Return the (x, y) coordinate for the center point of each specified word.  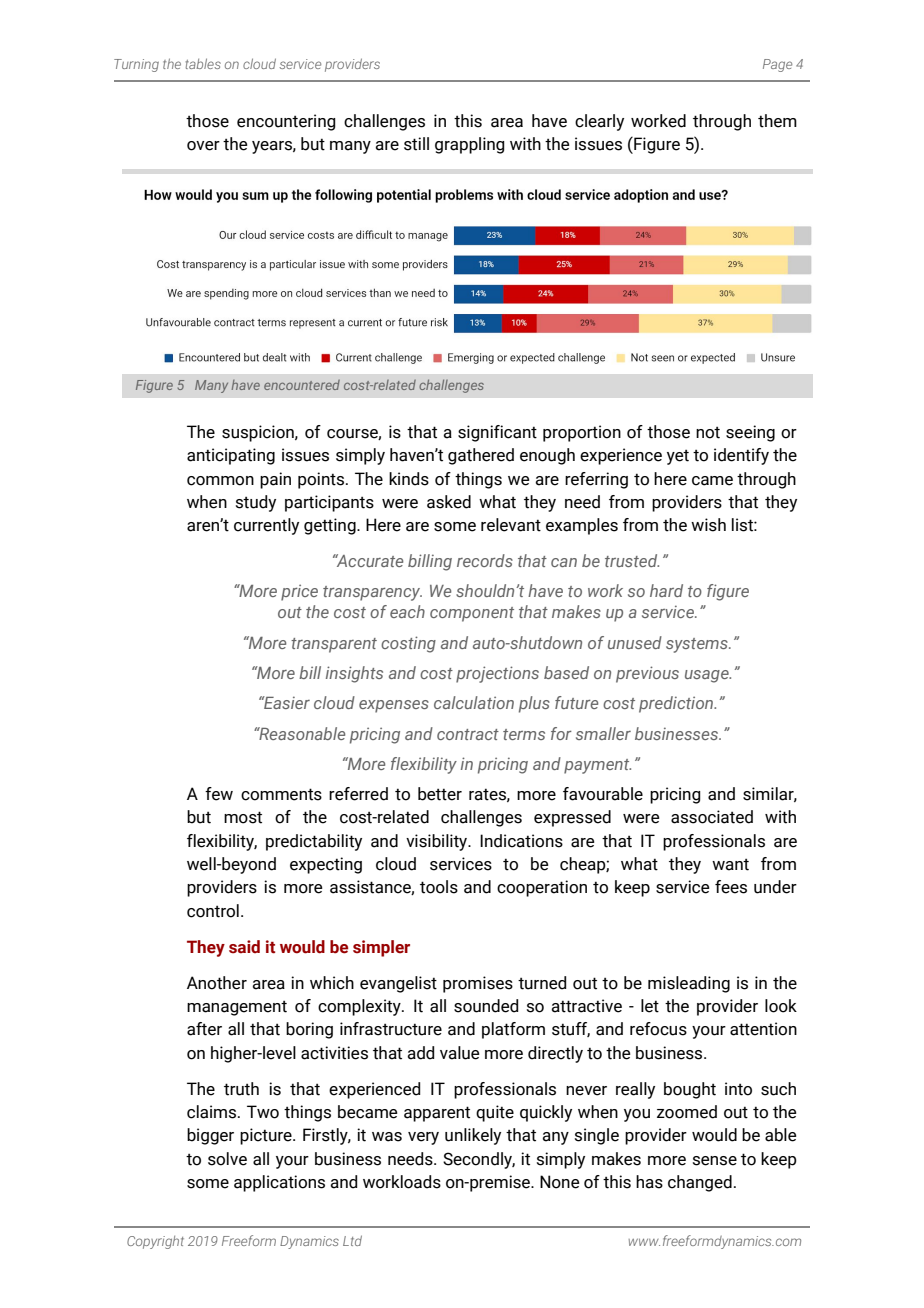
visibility (438, 842)
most (243, 817)
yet (678, 457)
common (220, 481)
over (203, 146)
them (777, 121)
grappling (470, 145)
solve (227, 1159)
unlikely (473, 1136)
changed (700, 1183)
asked (449, 502)
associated (712, 817)
